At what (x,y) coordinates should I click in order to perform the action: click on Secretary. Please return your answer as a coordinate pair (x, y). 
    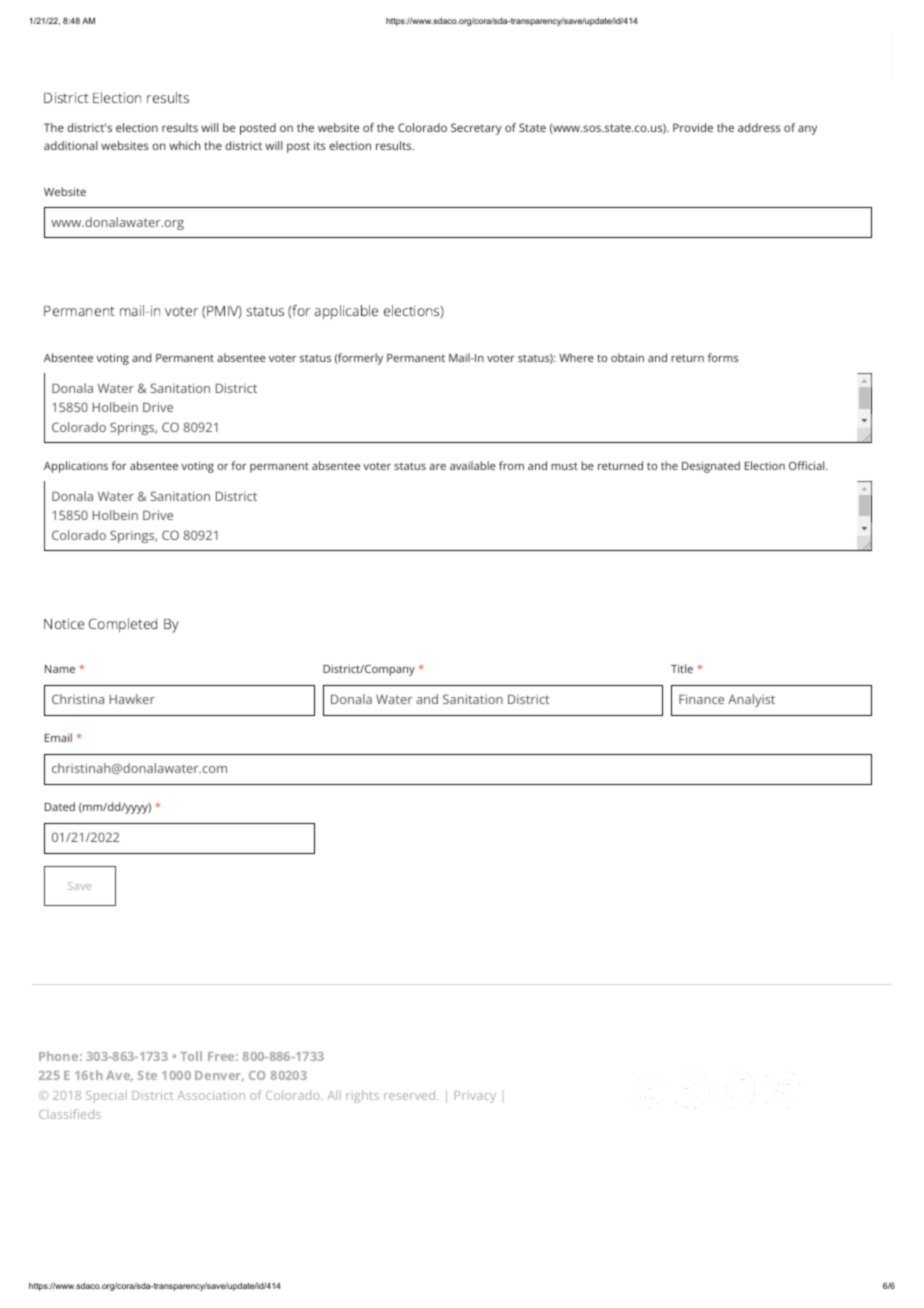
    Looking at the image, I should click on (476, 129).
